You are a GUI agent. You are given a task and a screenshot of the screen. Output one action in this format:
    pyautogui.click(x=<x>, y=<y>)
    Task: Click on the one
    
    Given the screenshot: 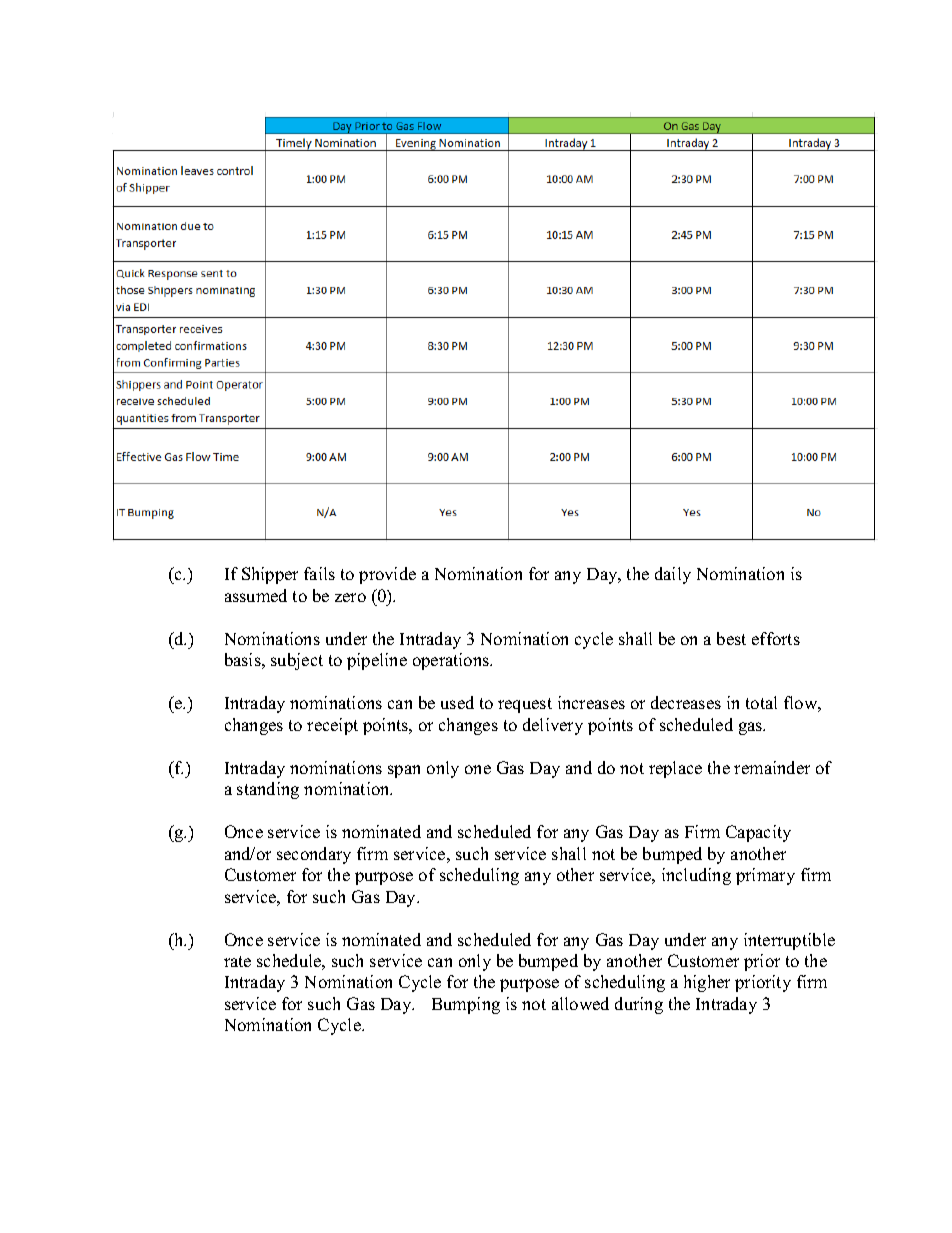 What is the action you would take?
    pyautogui.click(x=478, y=769)
